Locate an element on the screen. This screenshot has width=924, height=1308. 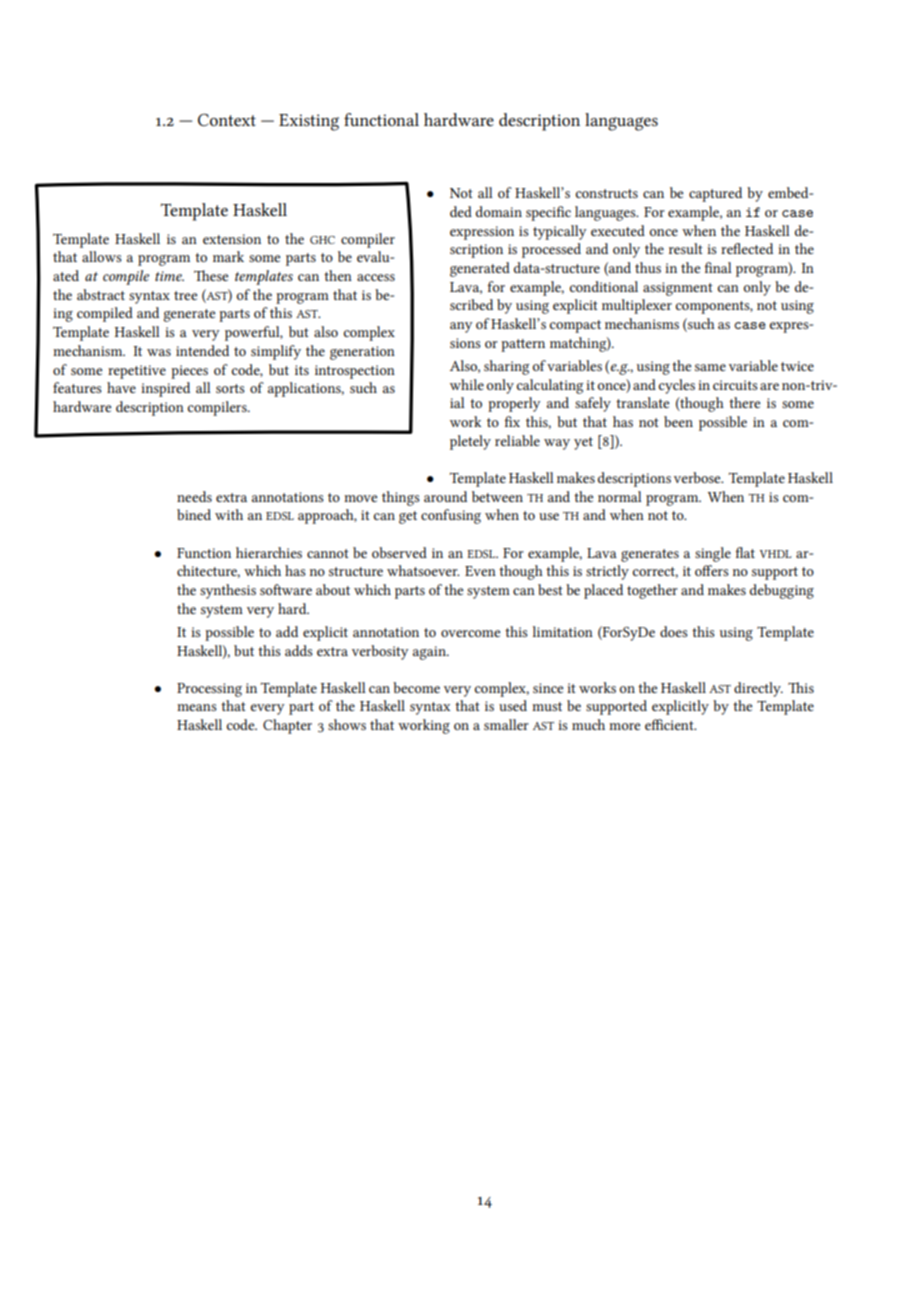
directly is located at coordinates (758, 689).
